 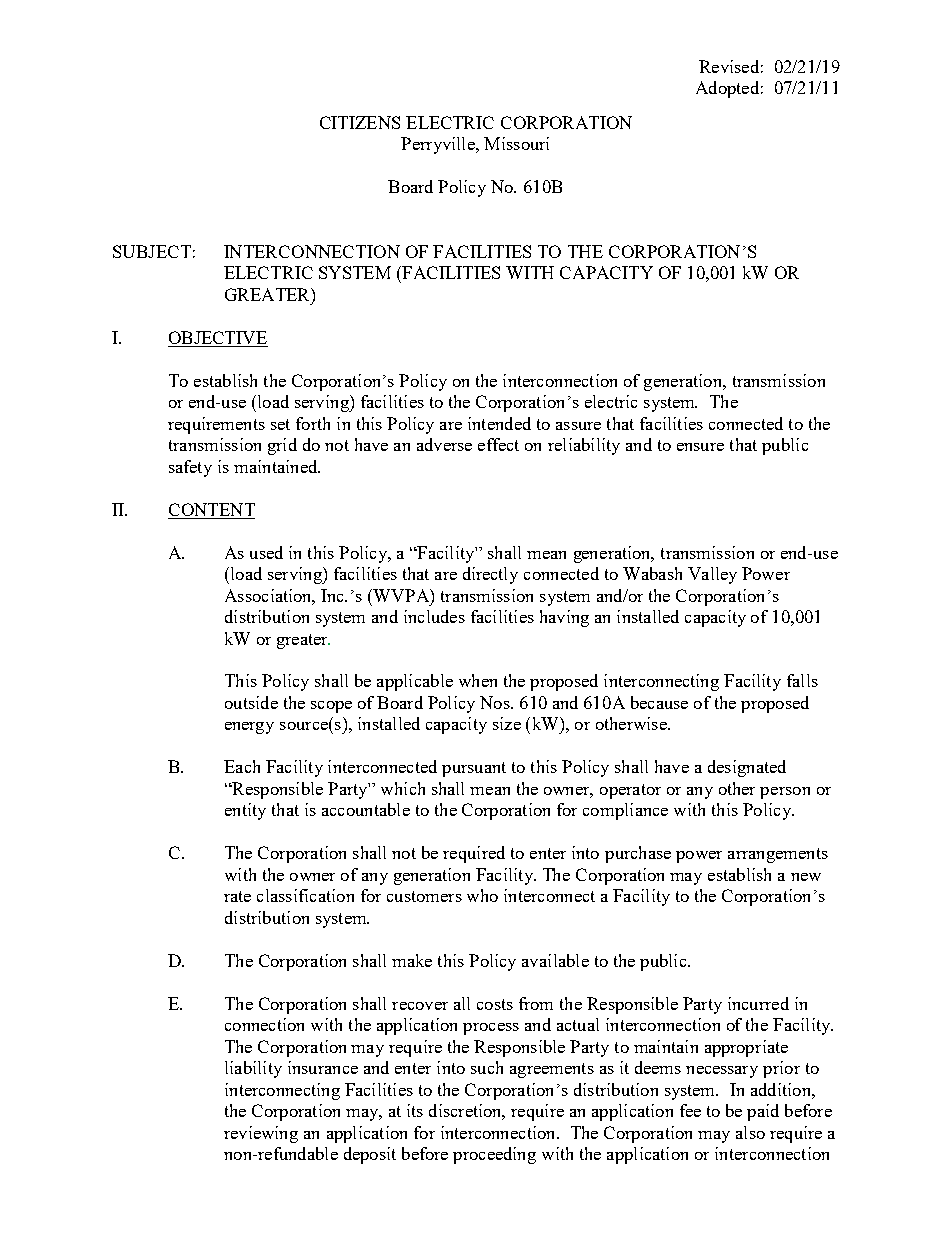 What do you see at coordinates (750, 1132) in the page?
I see `also` at bounding box center [750, 1132].
